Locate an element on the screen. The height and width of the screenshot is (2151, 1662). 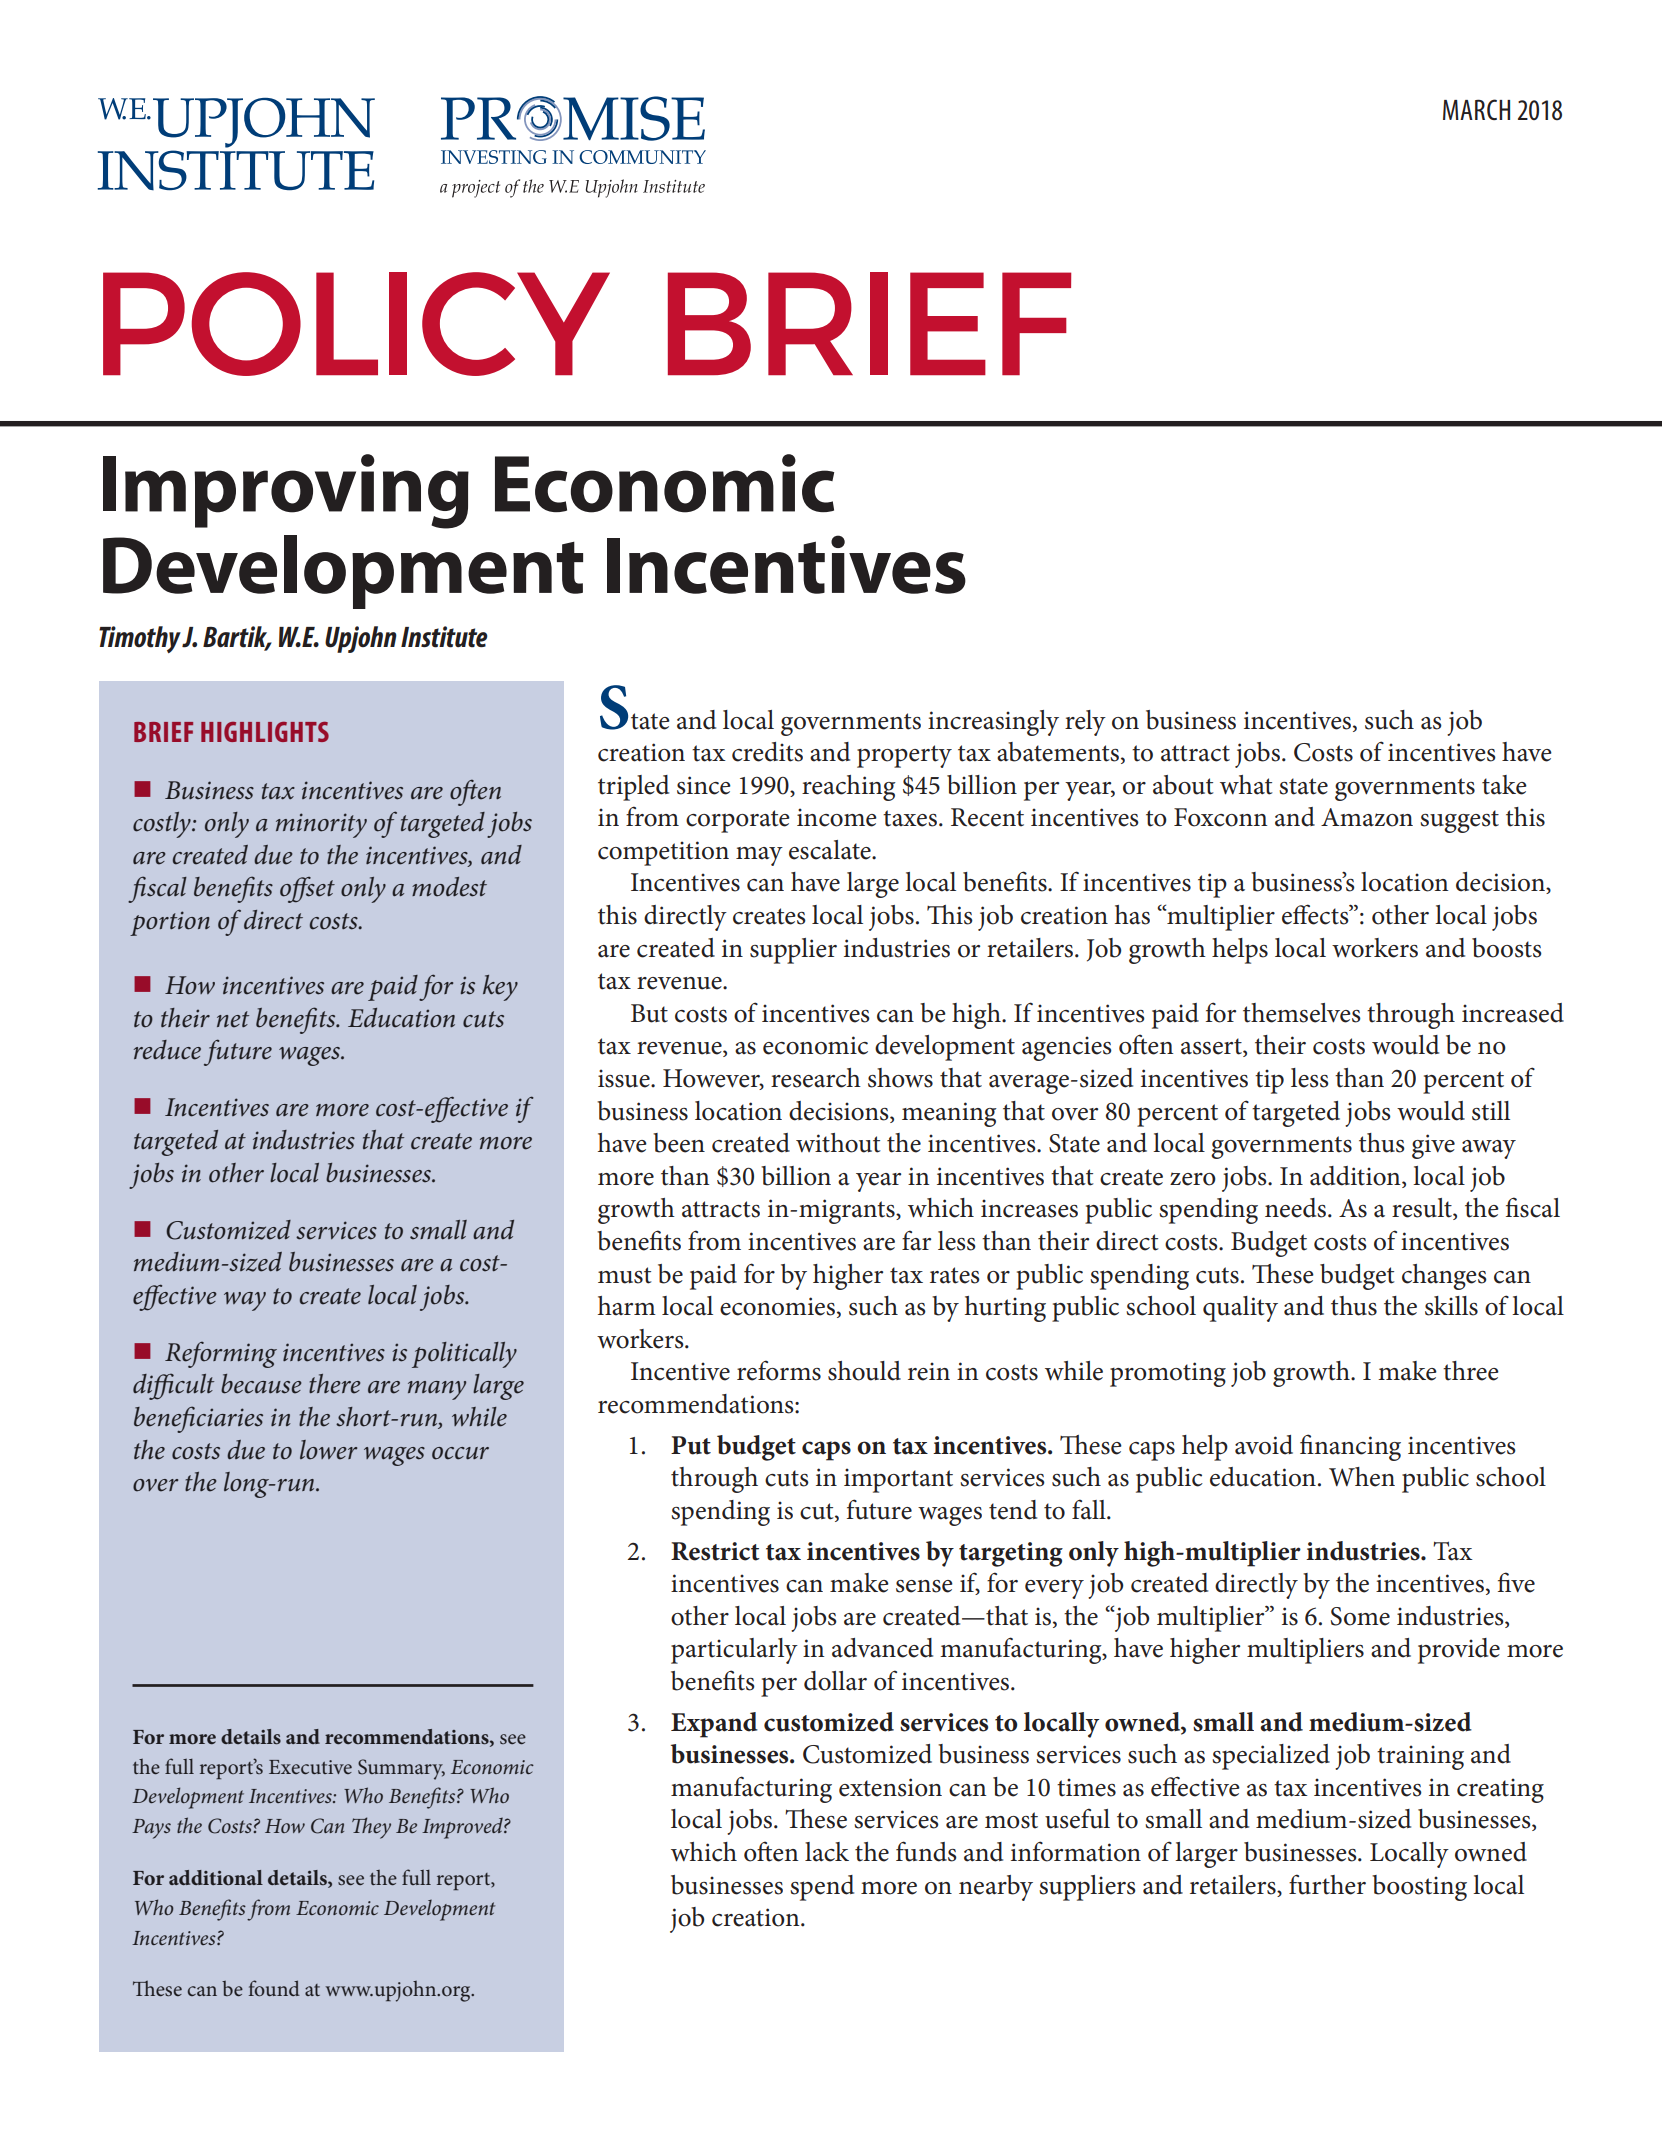
Amazon is located at coordinates (1367, 817).
